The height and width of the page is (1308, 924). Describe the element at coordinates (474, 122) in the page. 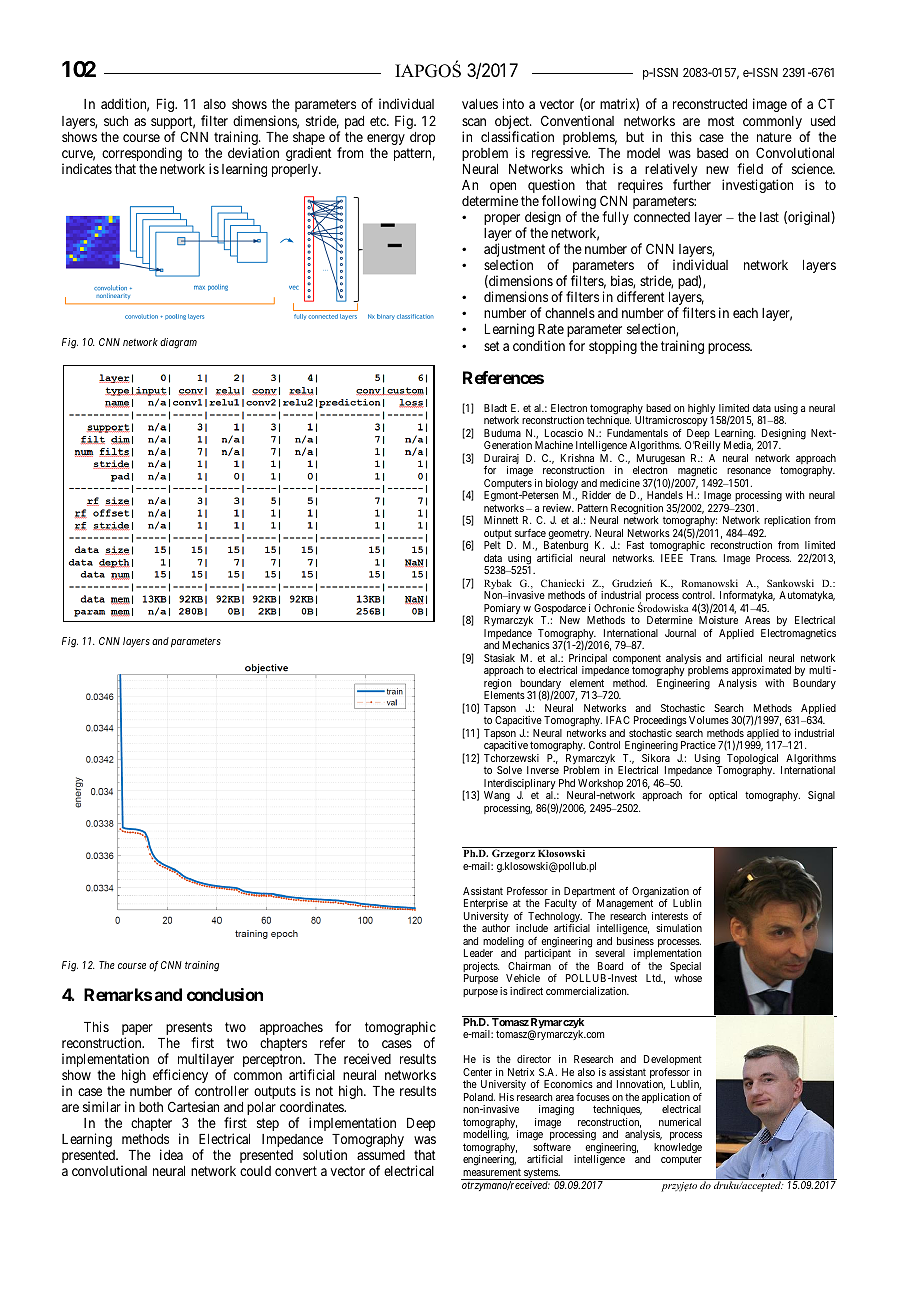

I see `scan` at that location.
